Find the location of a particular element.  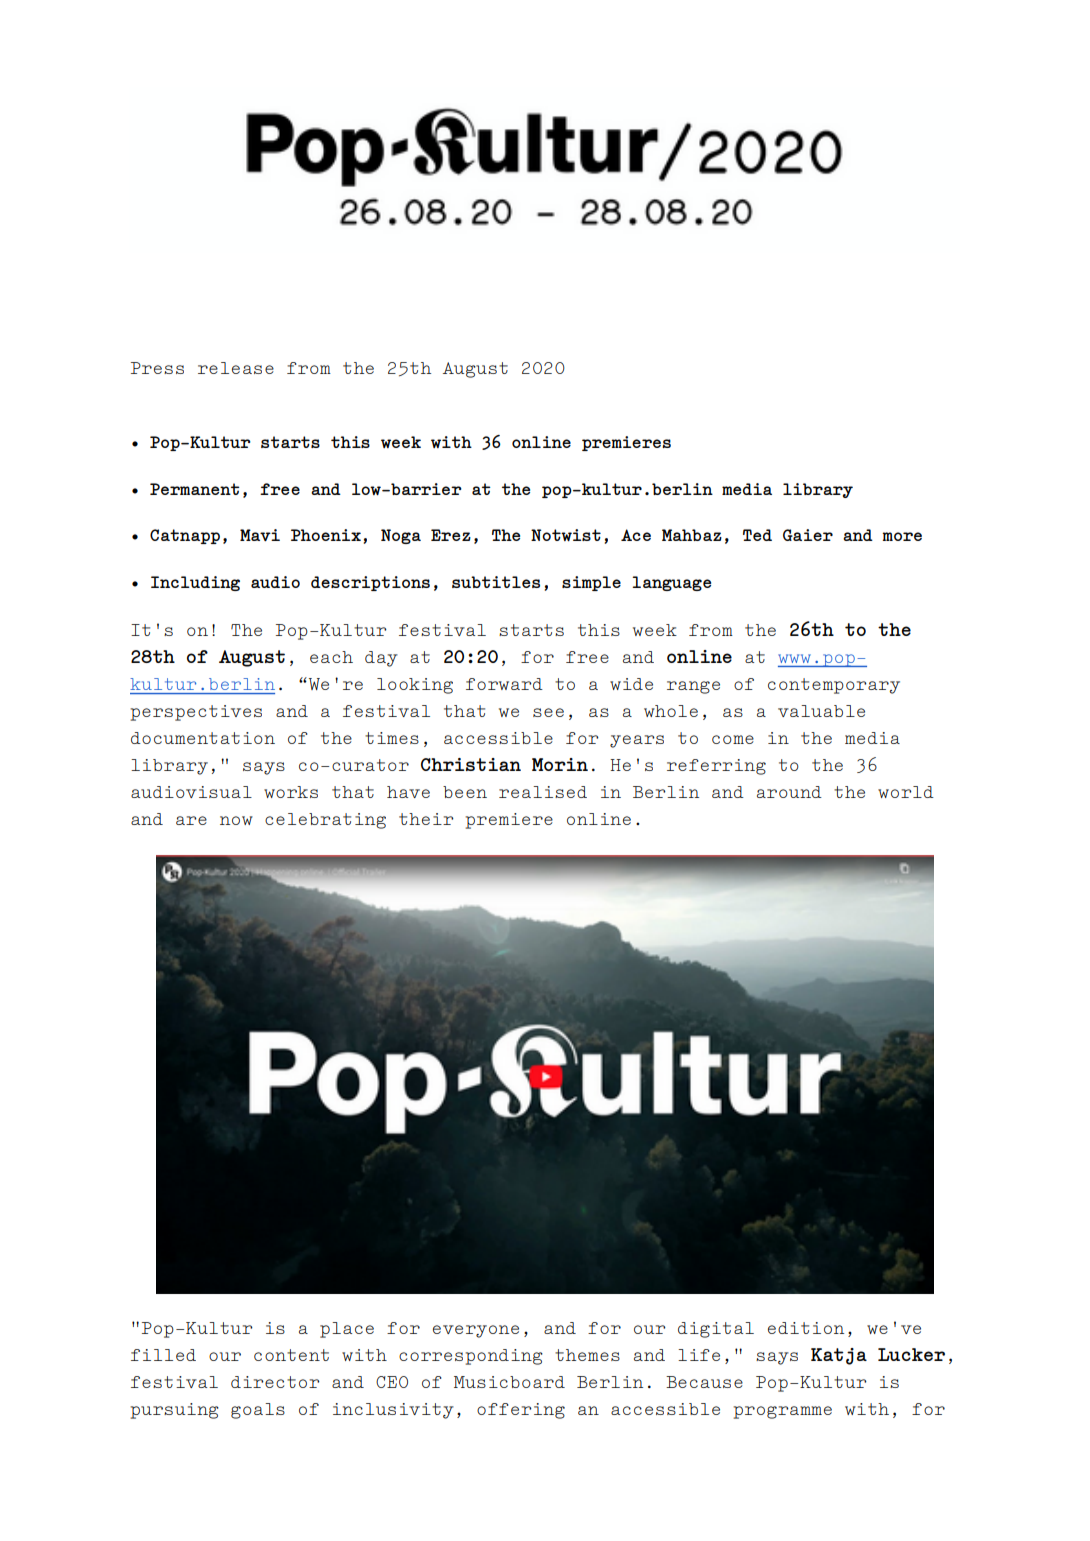

director is located at coordinates (275, 1382).
